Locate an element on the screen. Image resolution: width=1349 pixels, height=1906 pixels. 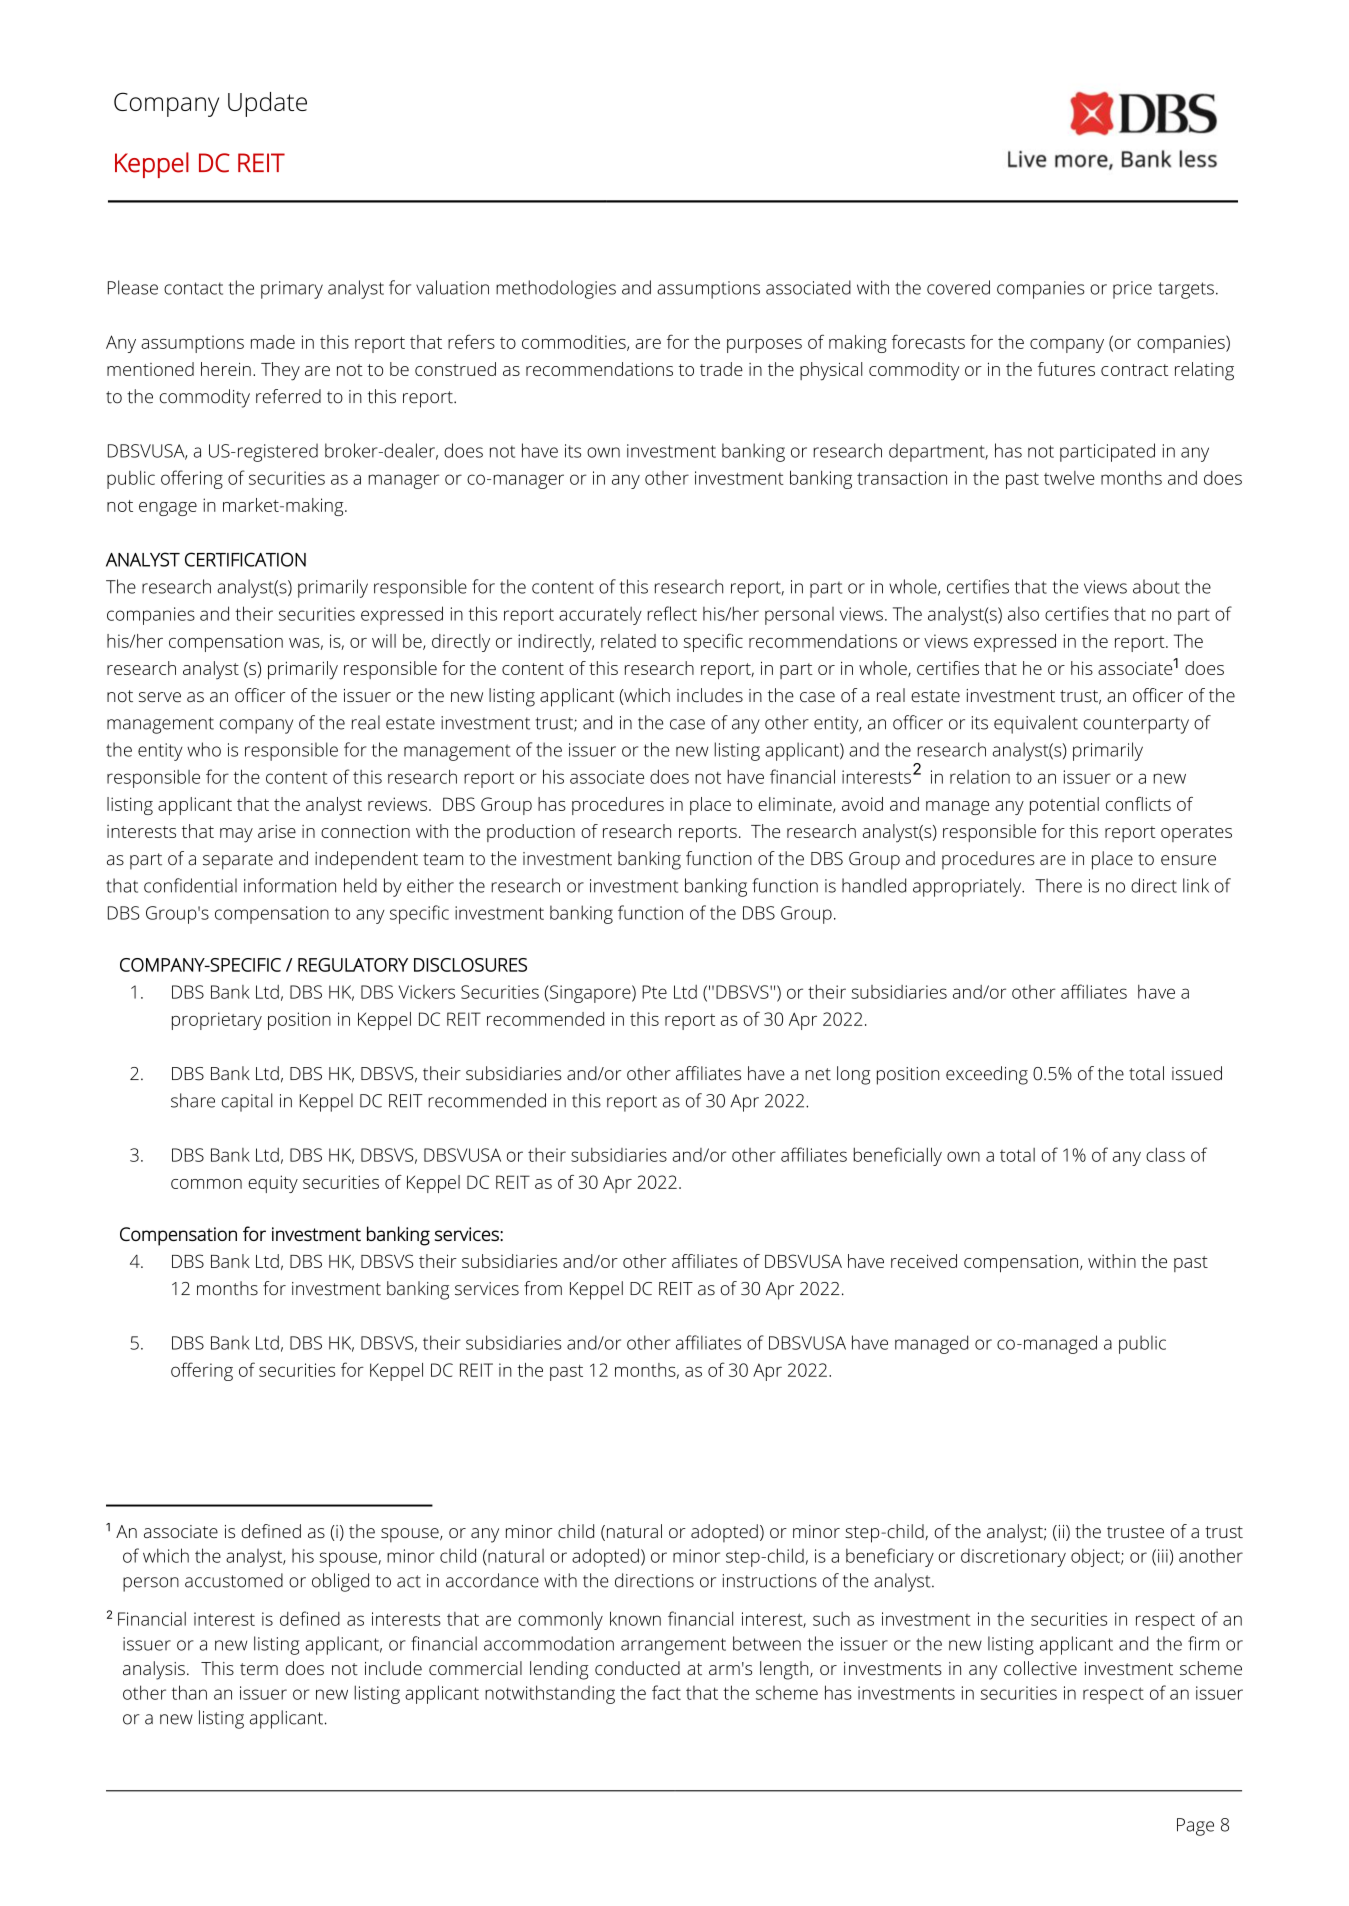
There is located at coordinates (1058, 885).
